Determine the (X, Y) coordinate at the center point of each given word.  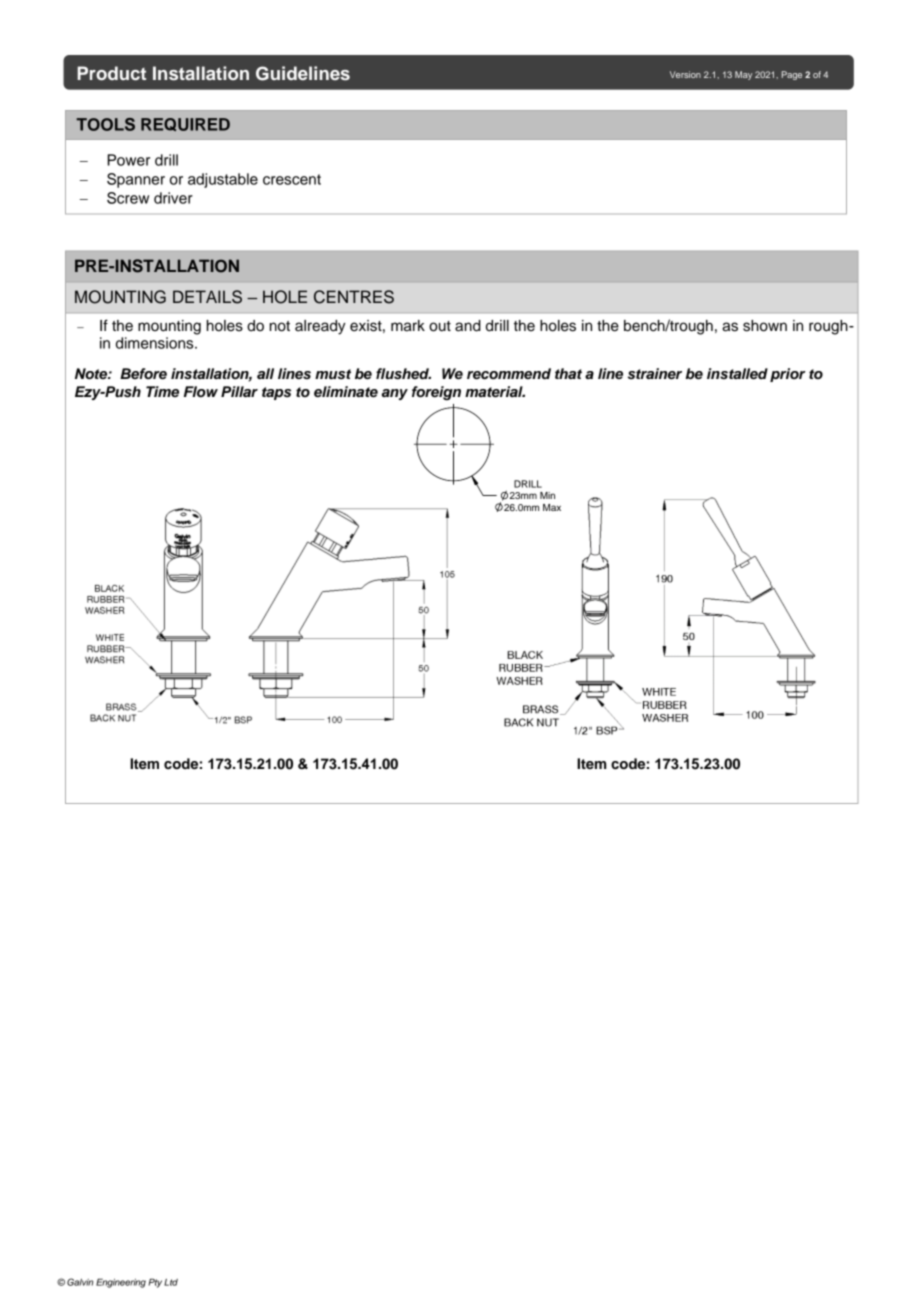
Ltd (171, 1282)
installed (737, 374)
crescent (292, 179)
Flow (201, 392)
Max (552, 507)
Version (685, 74)
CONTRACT (608, 636)
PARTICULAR (582, 636)
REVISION (301, 630)
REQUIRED (185, 124)
